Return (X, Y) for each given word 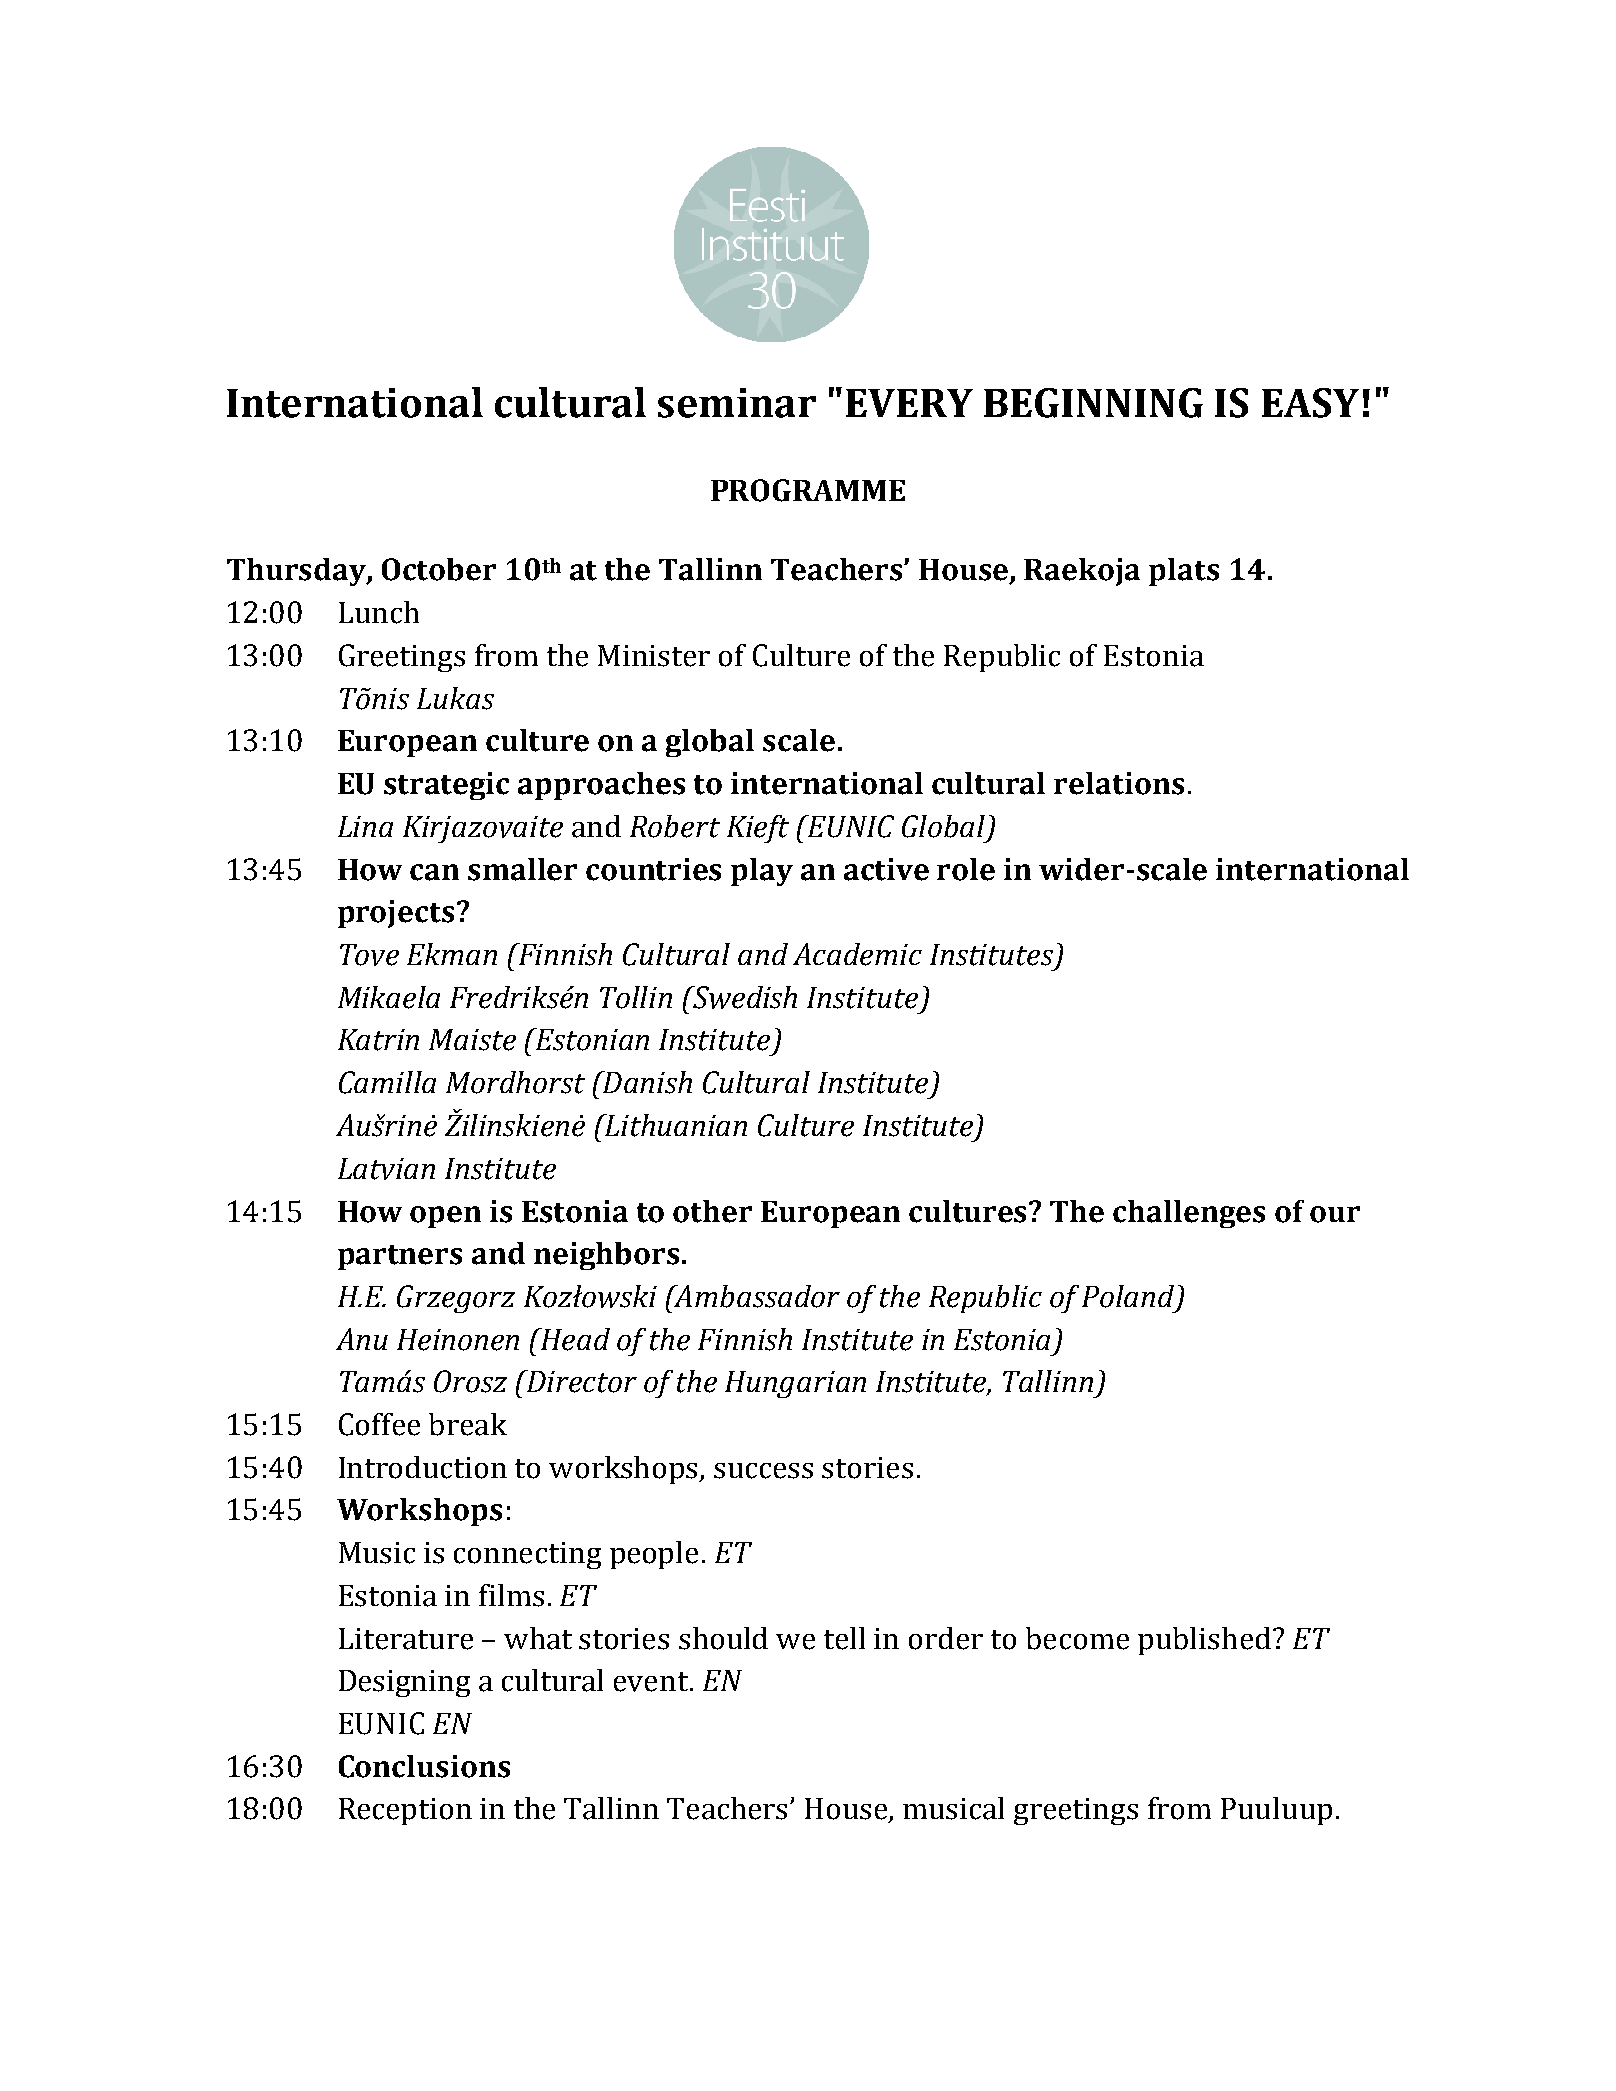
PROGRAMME (808, 490)
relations (1119, 783)
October (439, 569)
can (434, 872)
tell (844, 1638)
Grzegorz (456, 1299)
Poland (1128, 1296)
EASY (1310, 403)
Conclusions (424, 1766)
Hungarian (795, 1384)
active (886, 869)
